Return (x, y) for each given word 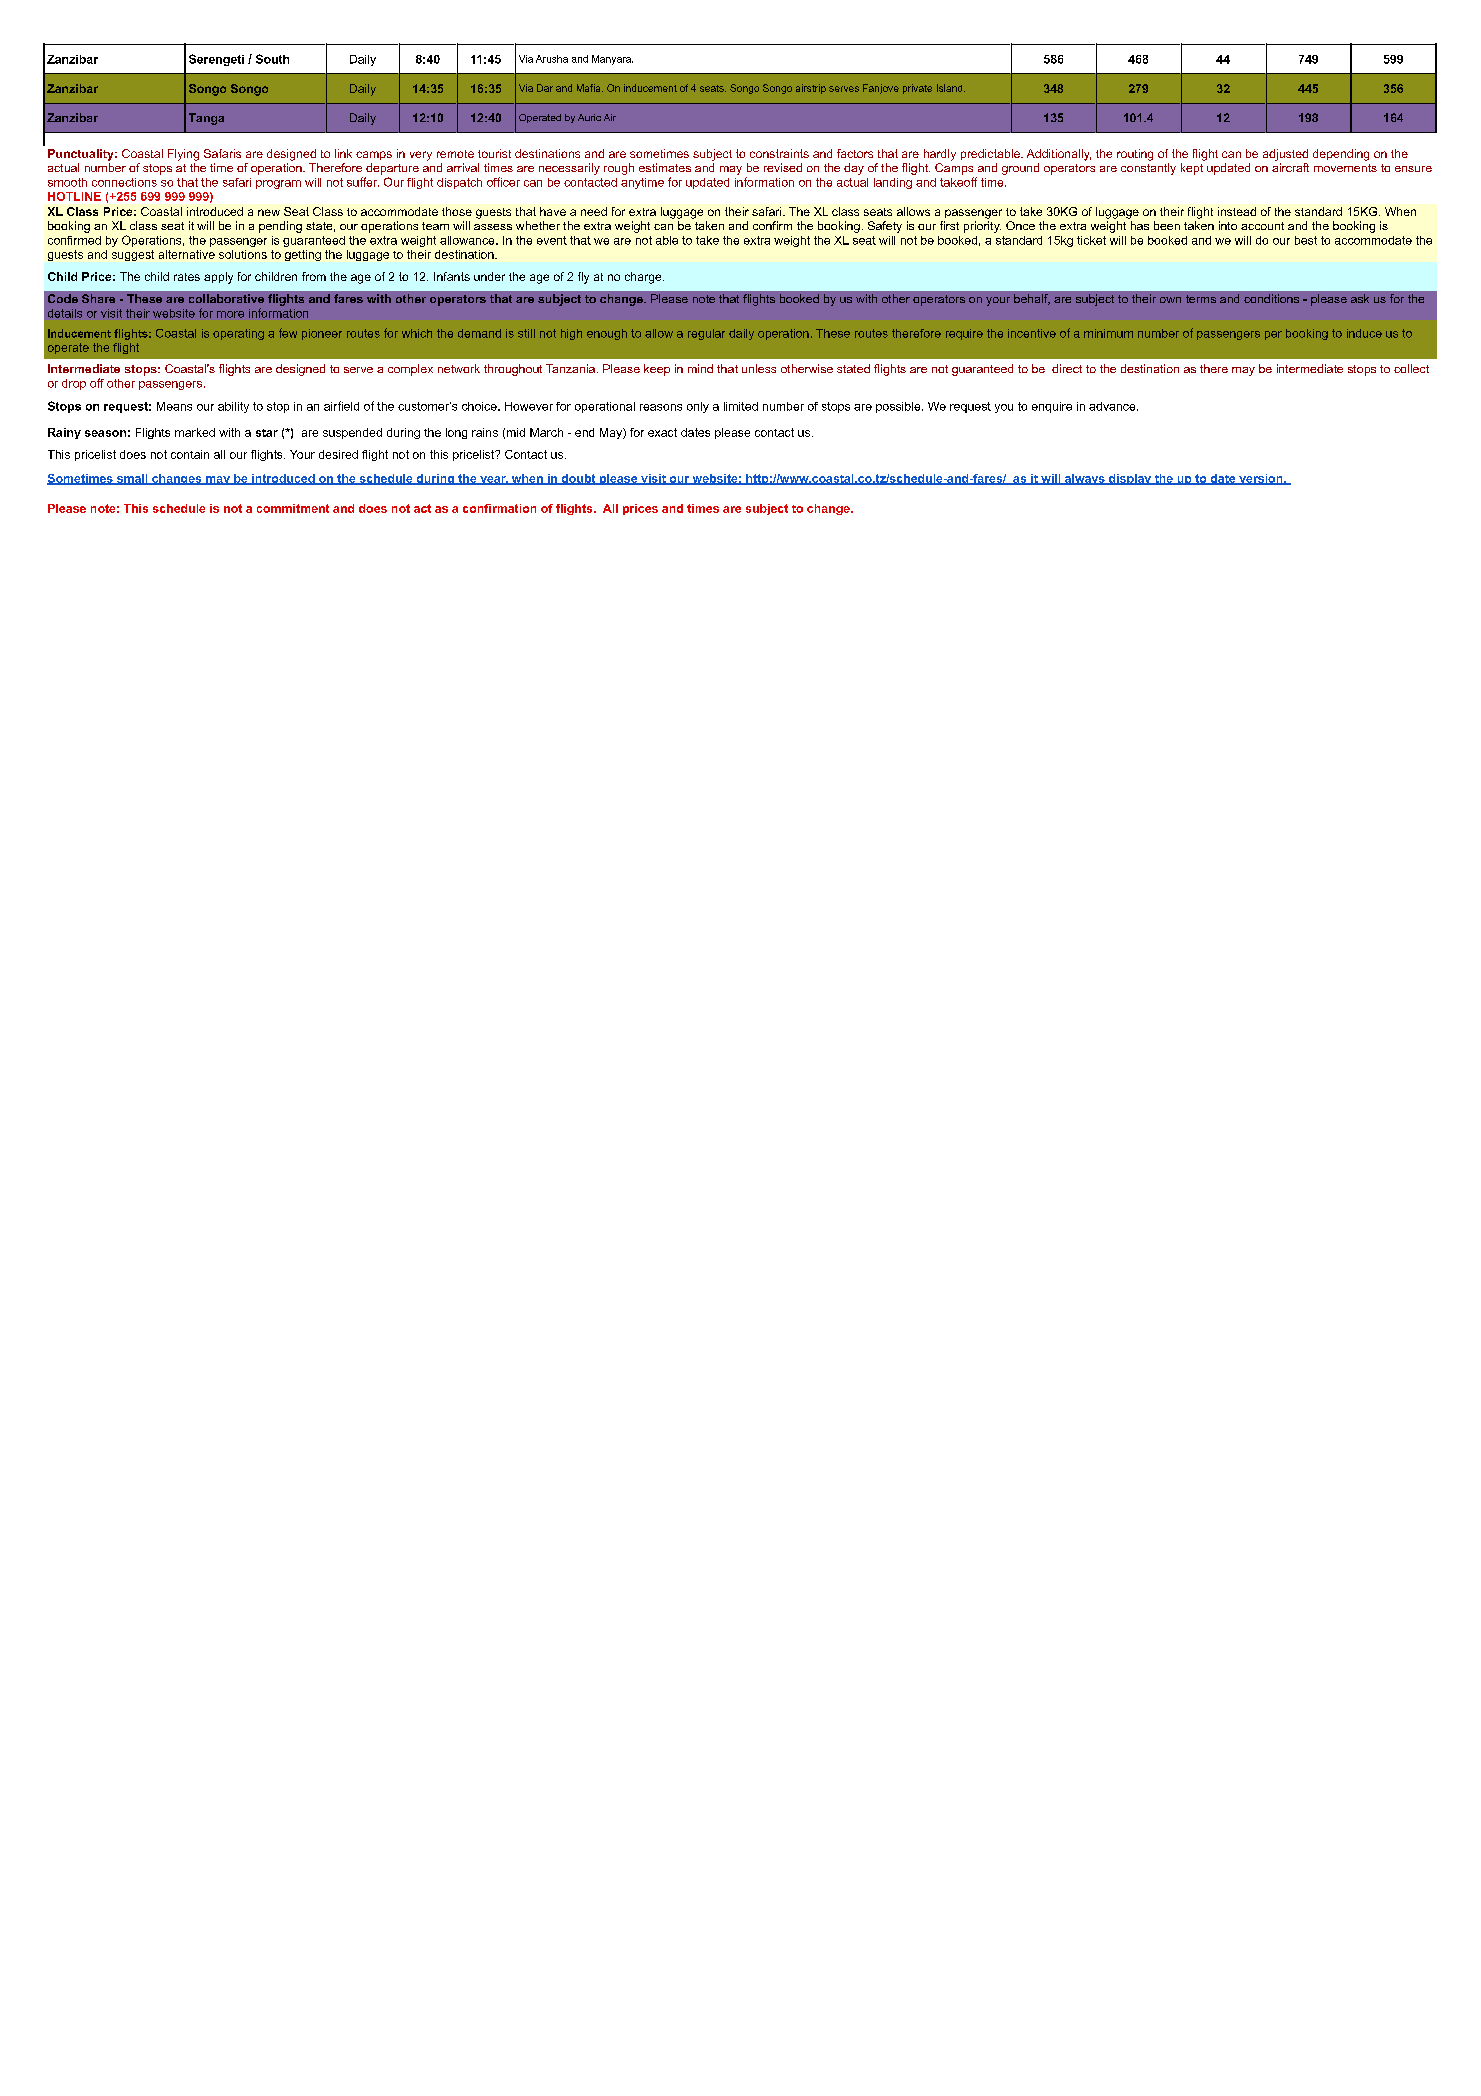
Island (951, 88)
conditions (1271, 298)
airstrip (811, 89)
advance (1113, 406)
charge (644, 278)
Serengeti (216, 60)
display (1130, 479)
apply (218, 278)
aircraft (1290, 167)
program (278, 184)
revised (783, 167)
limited (741, 406)
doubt (578, 479)
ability (233, 407)
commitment (293, 508)
